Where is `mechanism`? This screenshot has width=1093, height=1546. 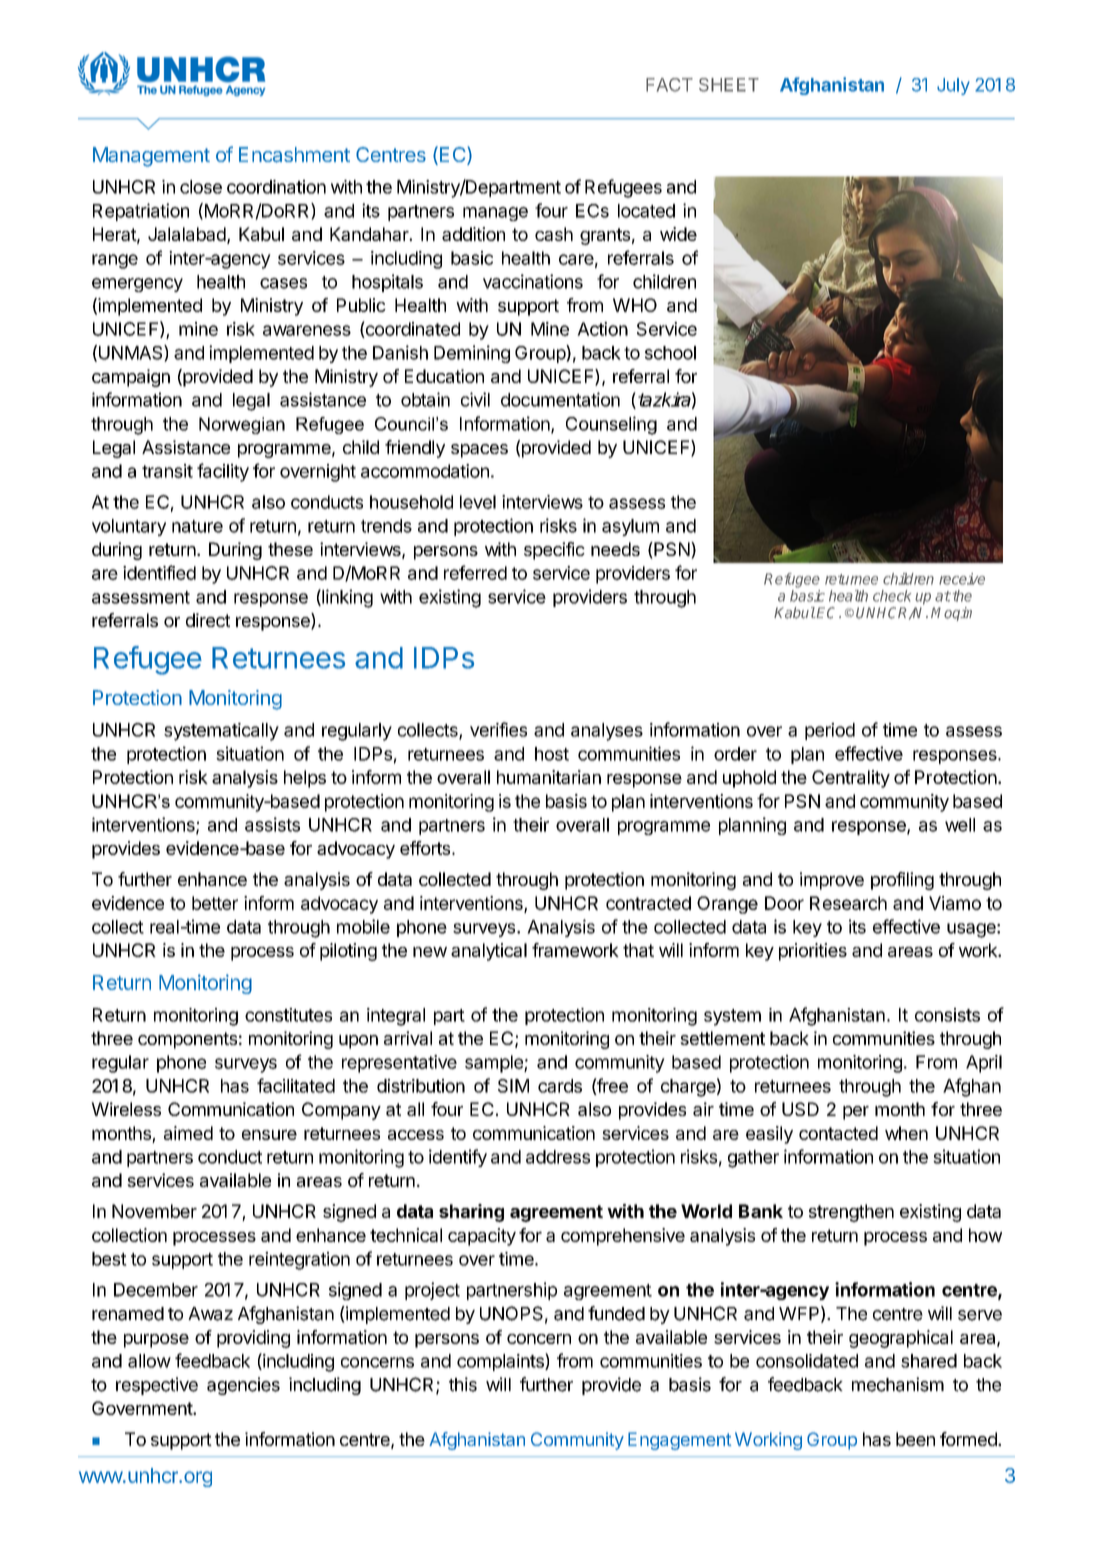
mechanism is located at coordinates (898, 1384).
